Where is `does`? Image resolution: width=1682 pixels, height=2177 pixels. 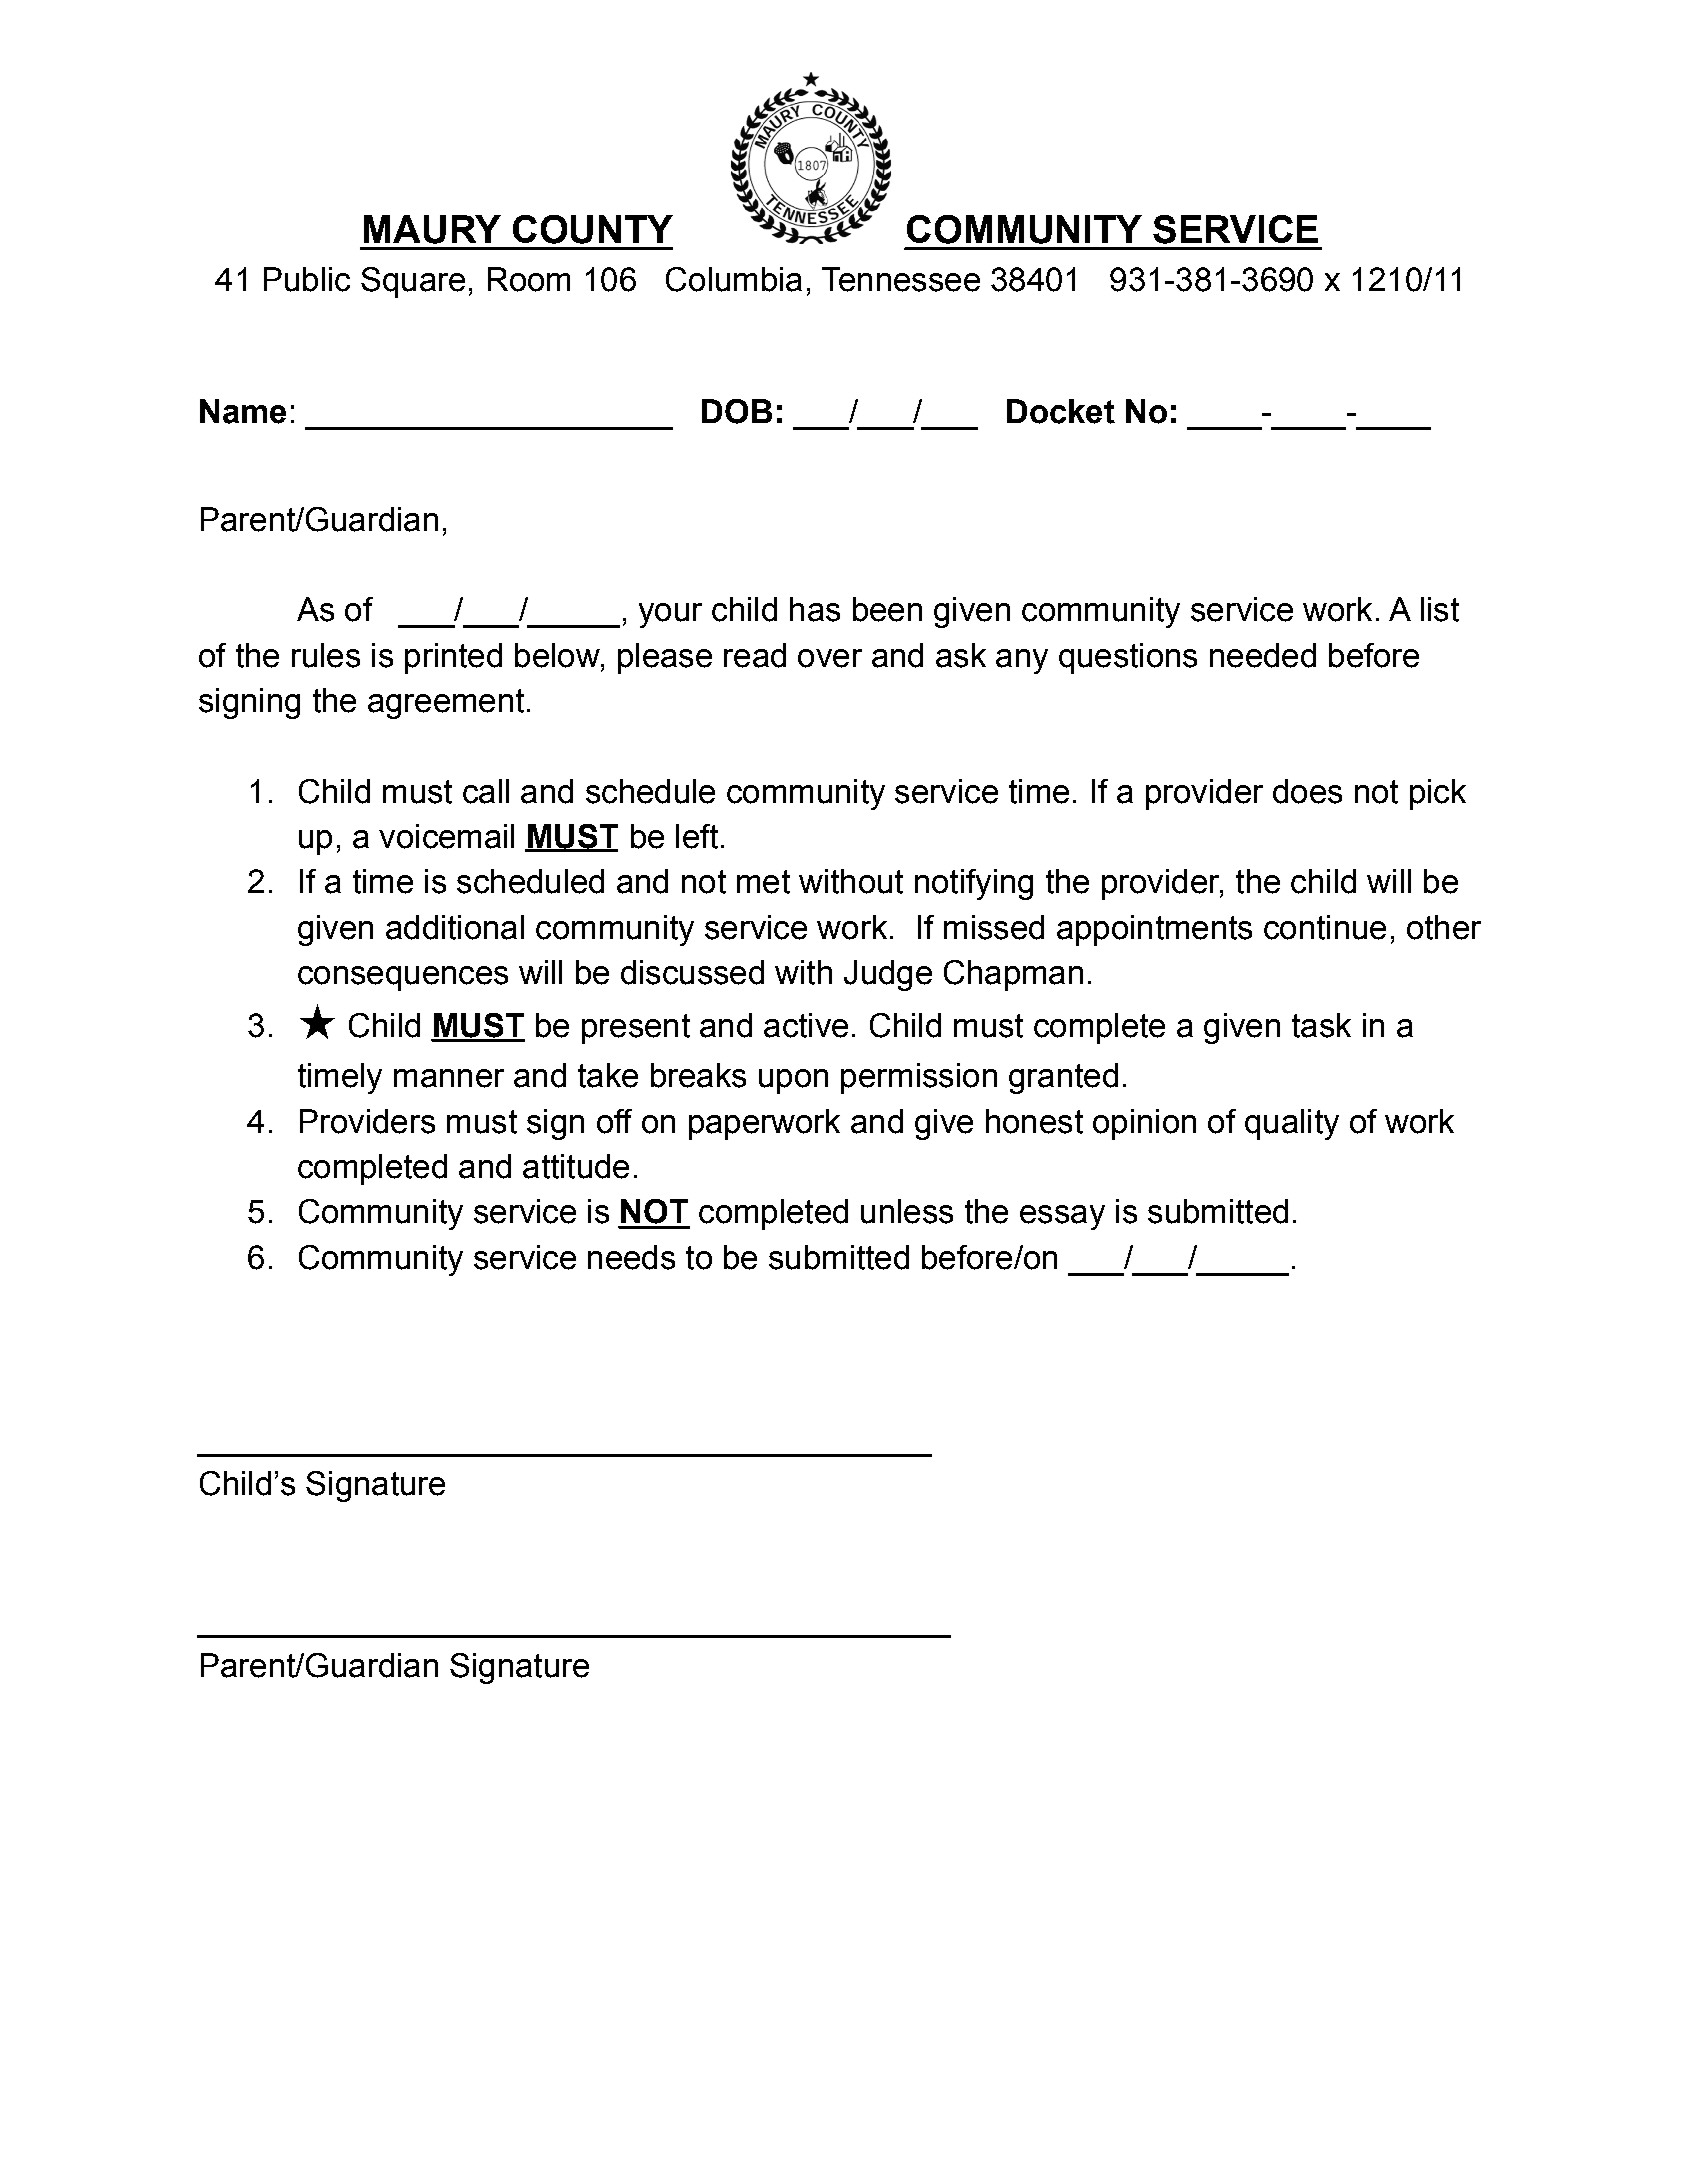
does is located at coordinates (1307, 791).
